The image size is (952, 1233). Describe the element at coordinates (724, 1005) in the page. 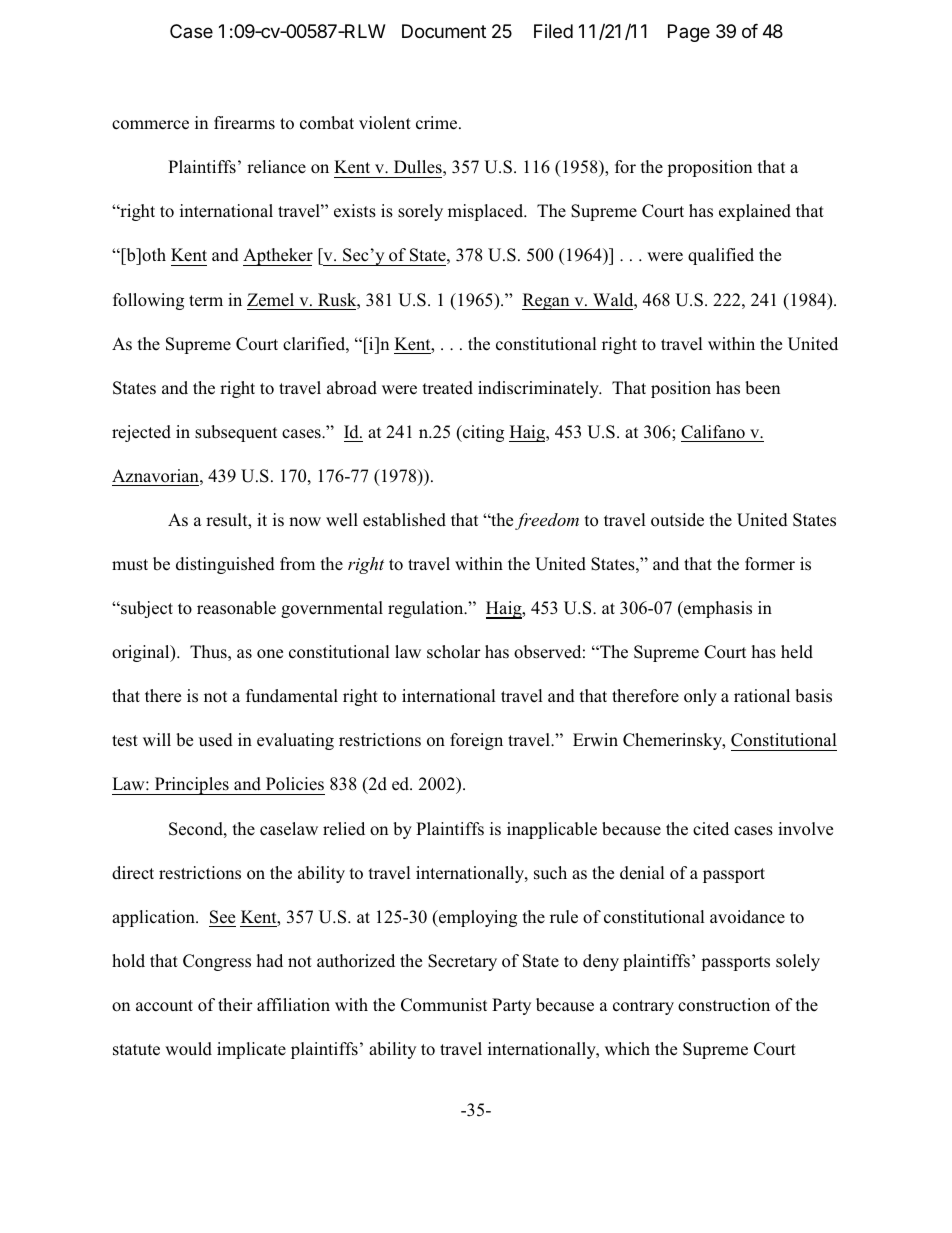

I see `construction` at that location.
